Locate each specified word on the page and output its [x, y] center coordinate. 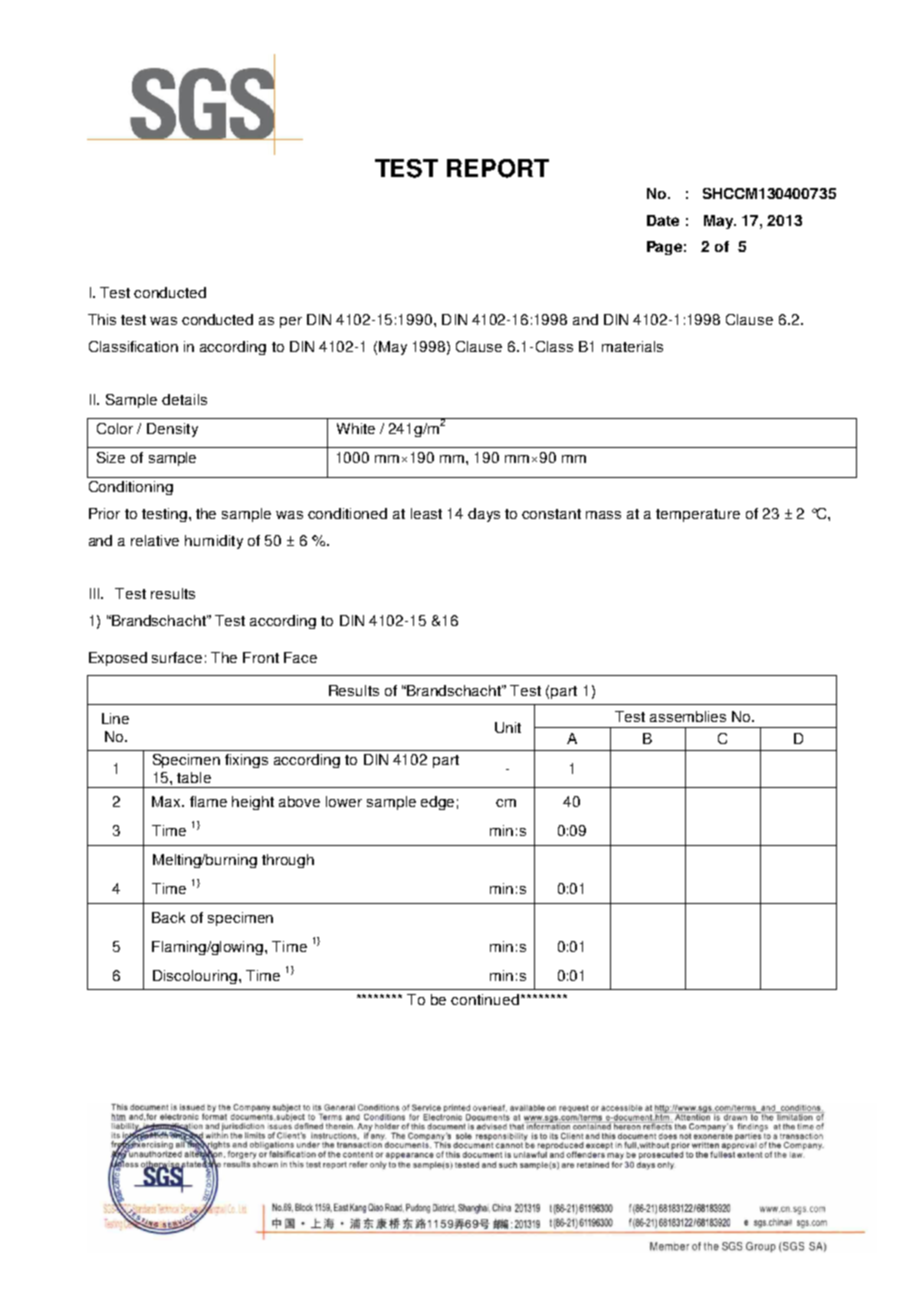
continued [485, 999]
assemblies [688, 716]
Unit [508, 727]
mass [603, 515]
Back [168, 917]
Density [172, 430]
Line [115, 718]
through [288, 861]
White [356, 428]
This [102, 319]
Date [663, 220]
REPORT [498, 168]
